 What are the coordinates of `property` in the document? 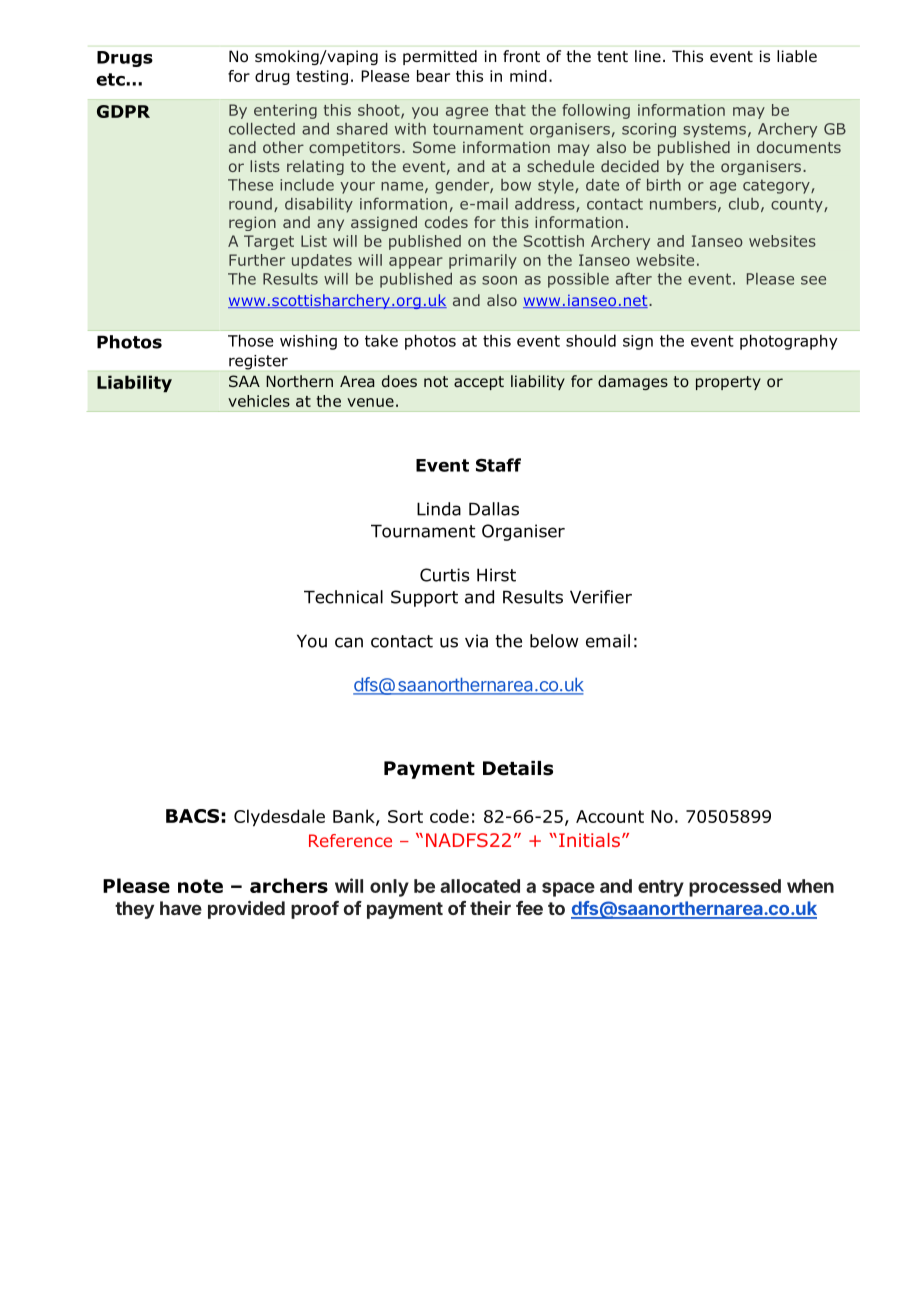 It's located at (728, 383).
